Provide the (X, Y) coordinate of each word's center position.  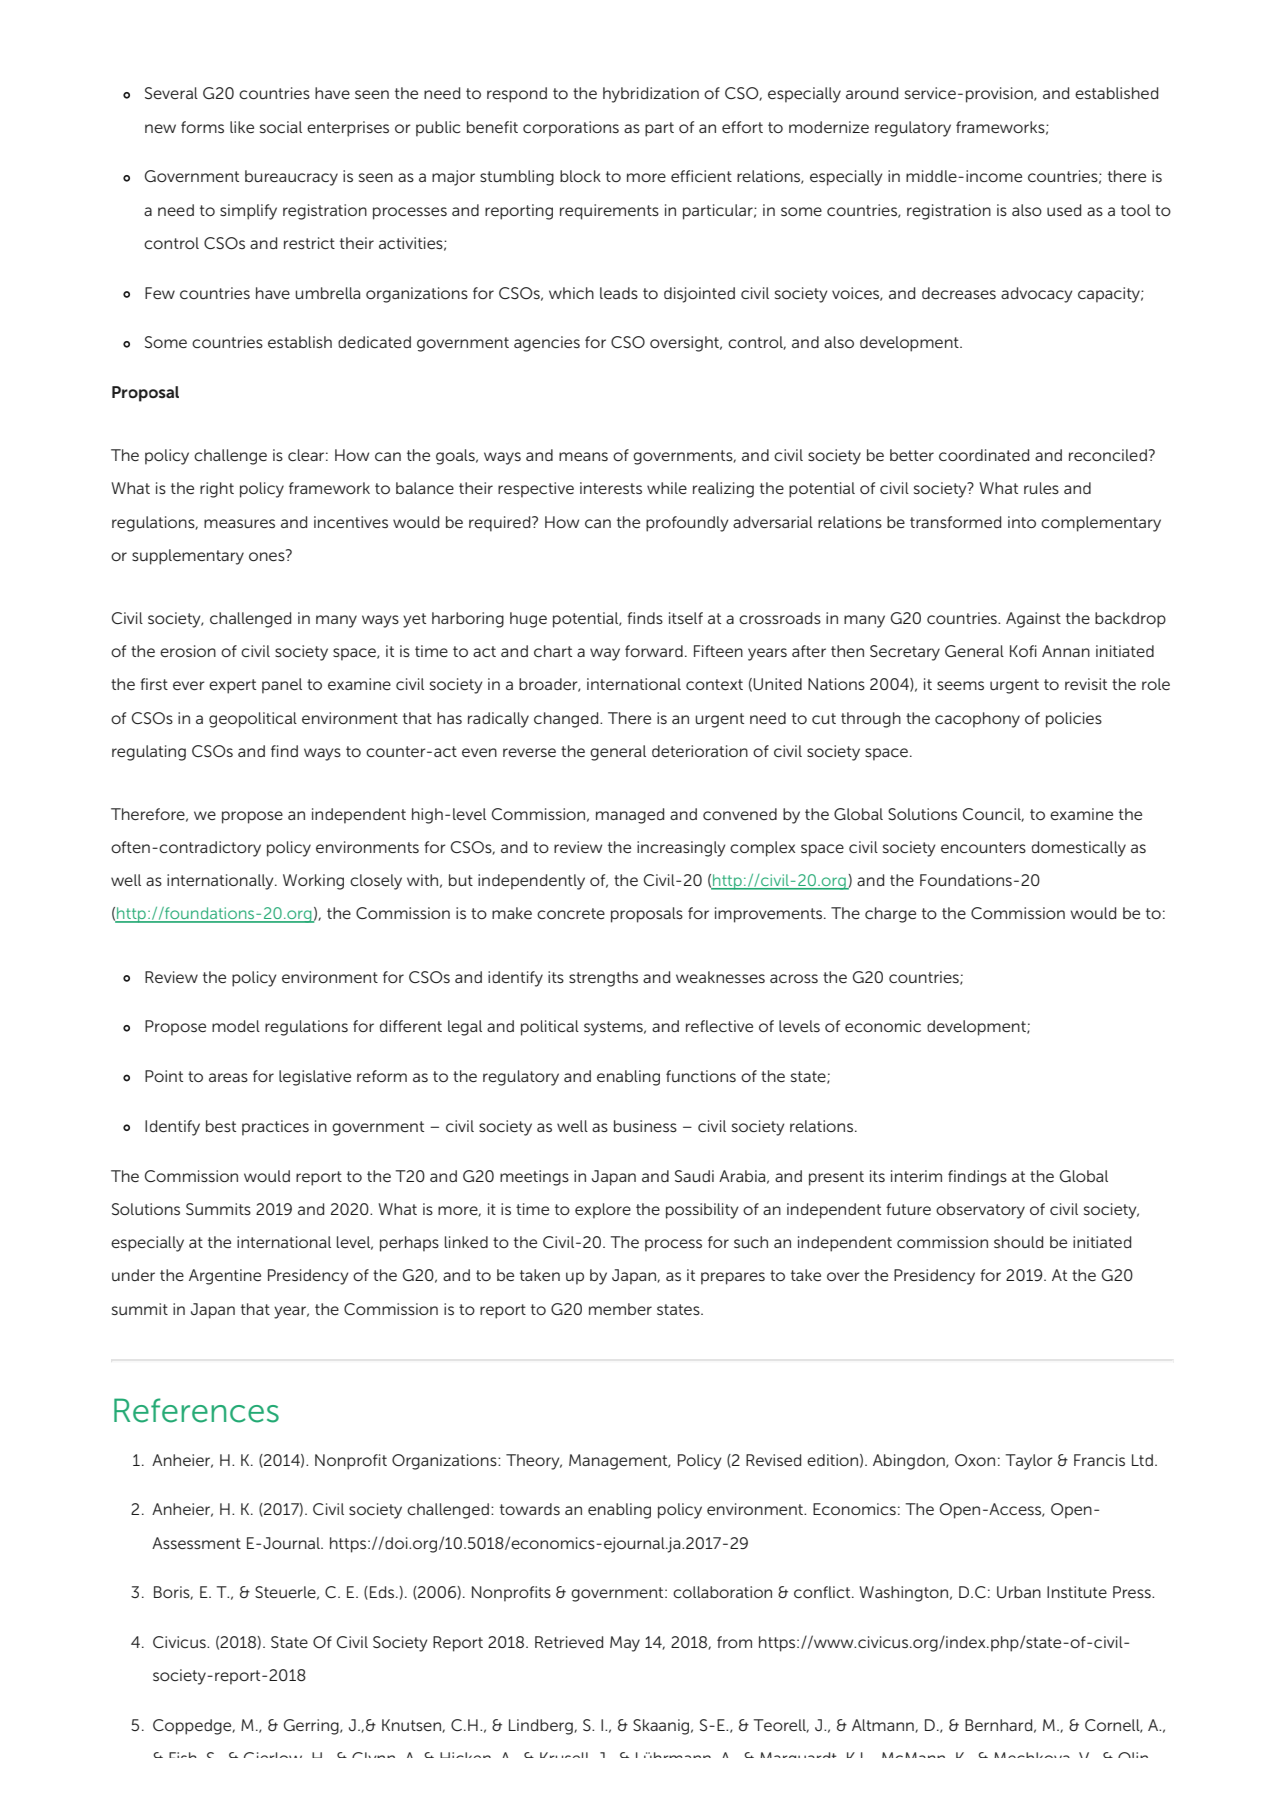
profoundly (687, 524)
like (242, 127)
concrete (571, 913)
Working (313, 882)
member (620, 1309)
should (1018, 1242)
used (1064, 210)
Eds (383, 1592)
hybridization (651, 95)
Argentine (225, 1277)
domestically (1079, 849)
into (1022, 522)
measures (239, 523)
